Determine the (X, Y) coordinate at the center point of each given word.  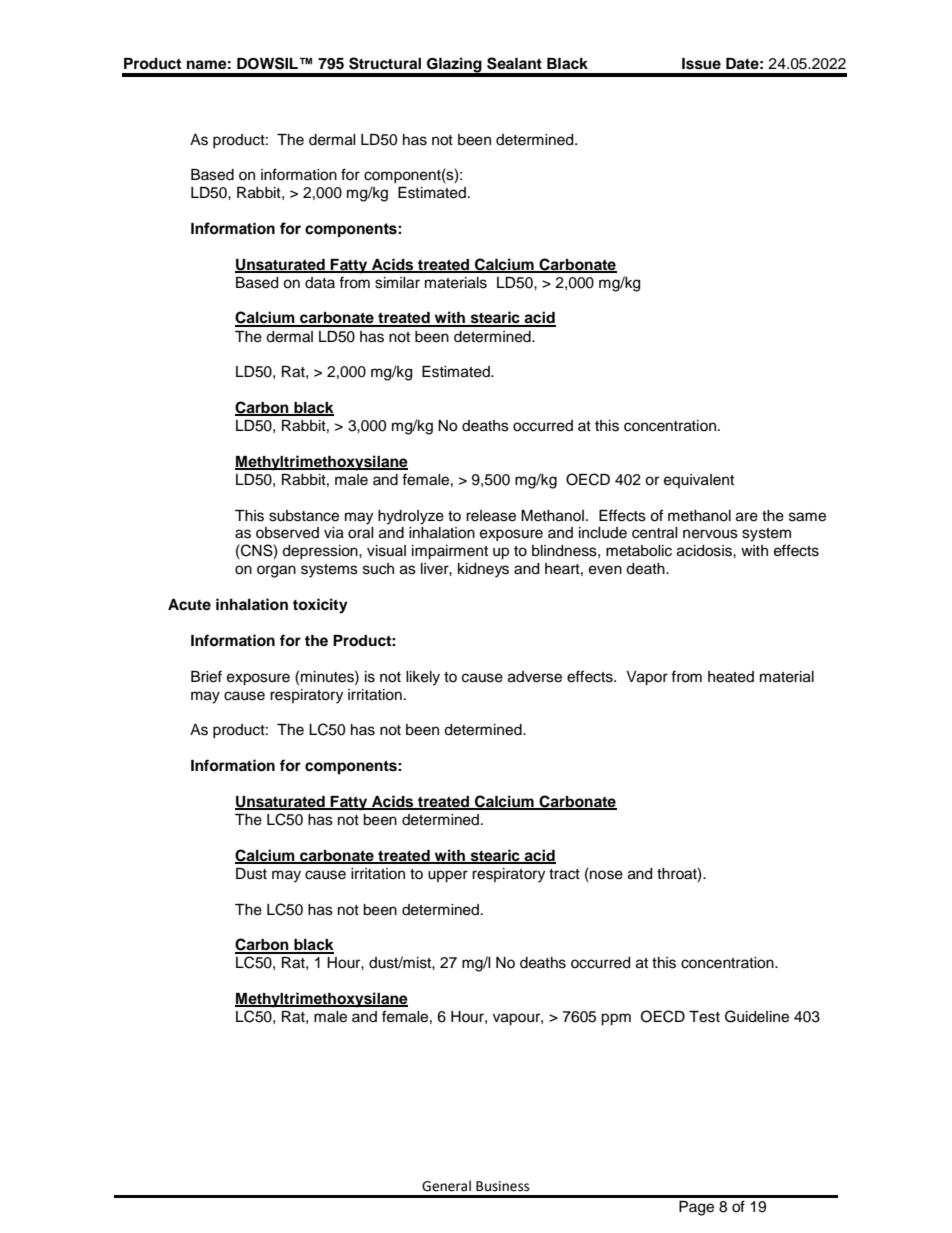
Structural (385, 63)
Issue (701, 64)
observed (287, 533)
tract (564, 874)
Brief (206, 676)
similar (397, 283)
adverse (535, 677)
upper (448, 876)
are (747, 517)
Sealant (514, 63)
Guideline (757, 1016)
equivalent (699, 481)
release (491, 516)
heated (731, 677)
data (320, 282)
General (446, 1186)
